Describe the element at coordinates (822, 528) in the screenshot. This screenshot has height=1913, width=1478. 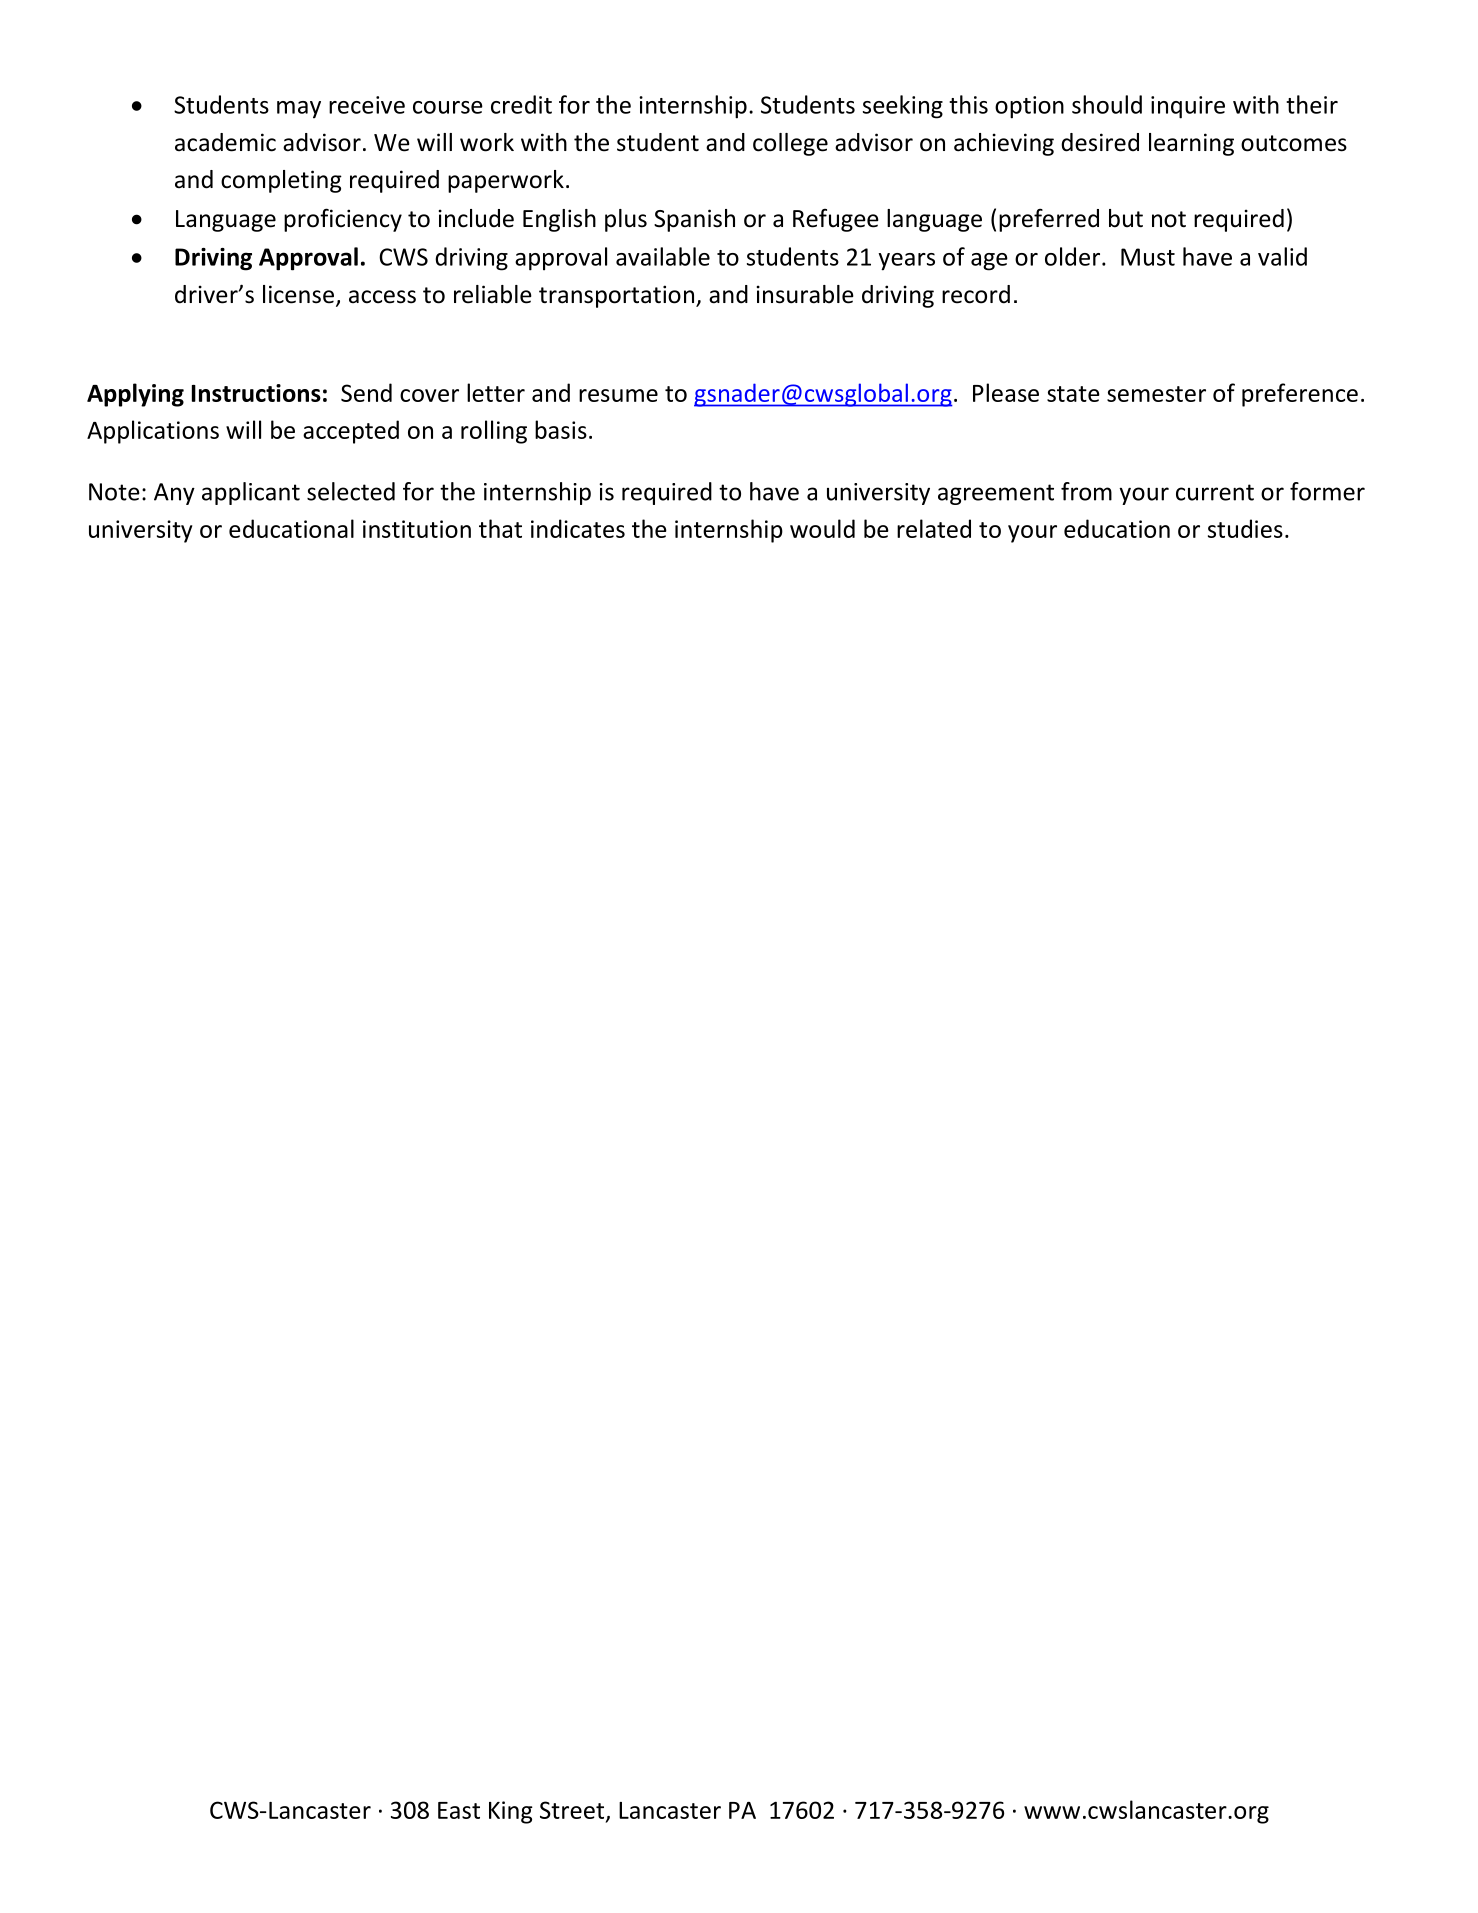
I see `would` at that location.
